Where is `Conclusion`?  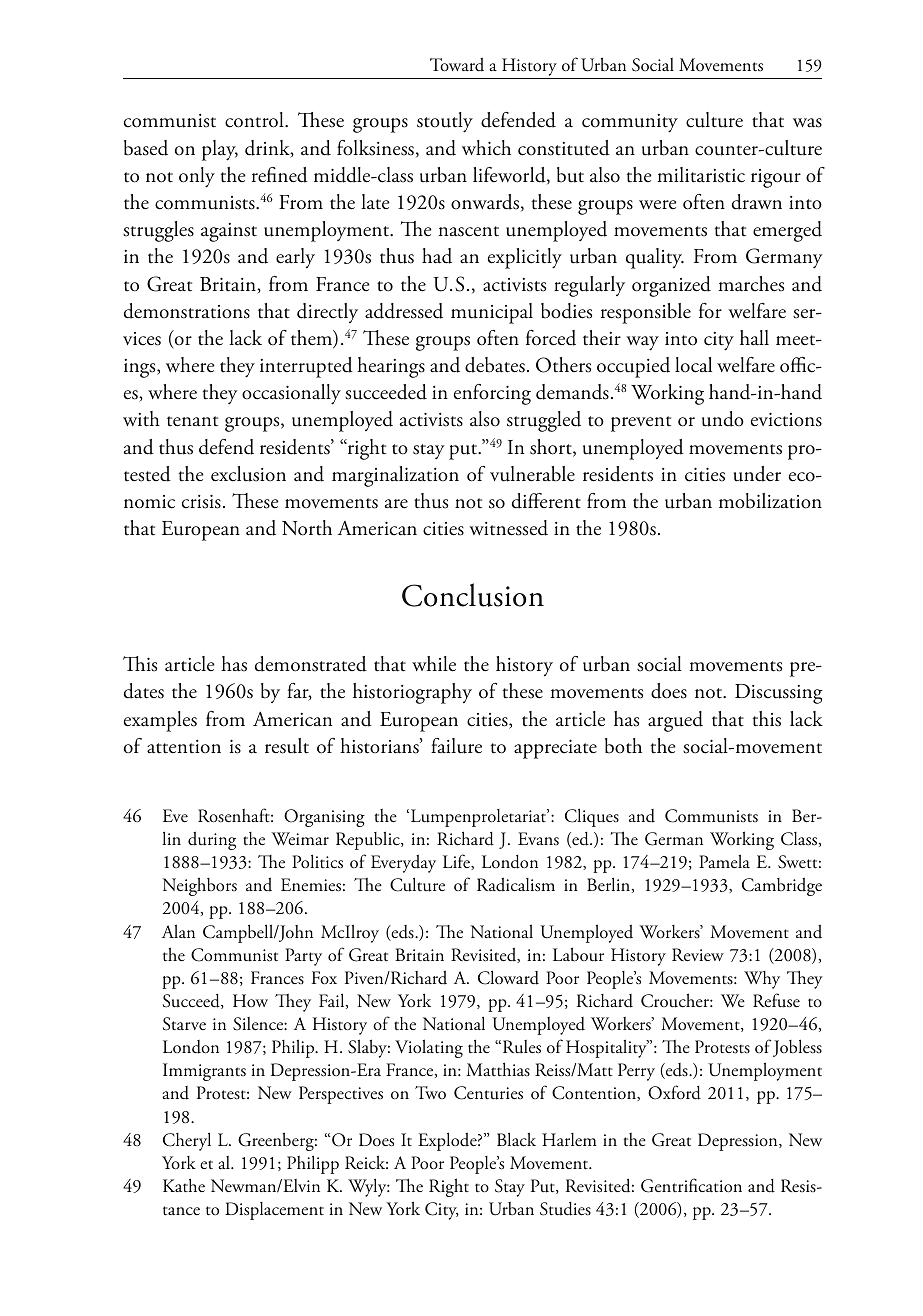
Conclusion is located at coordinates (473, 595).
